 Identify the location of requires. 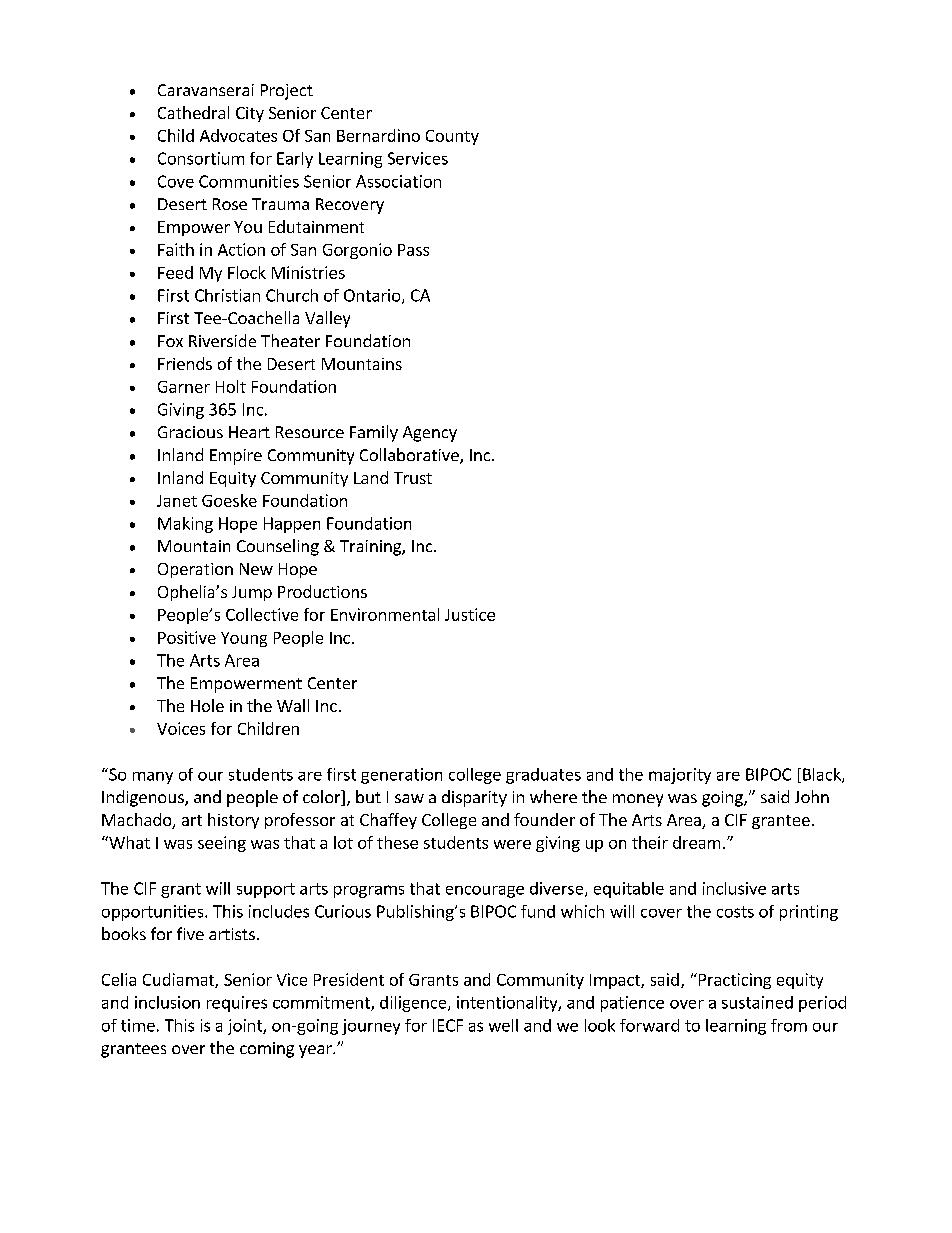
(237, 1004).
